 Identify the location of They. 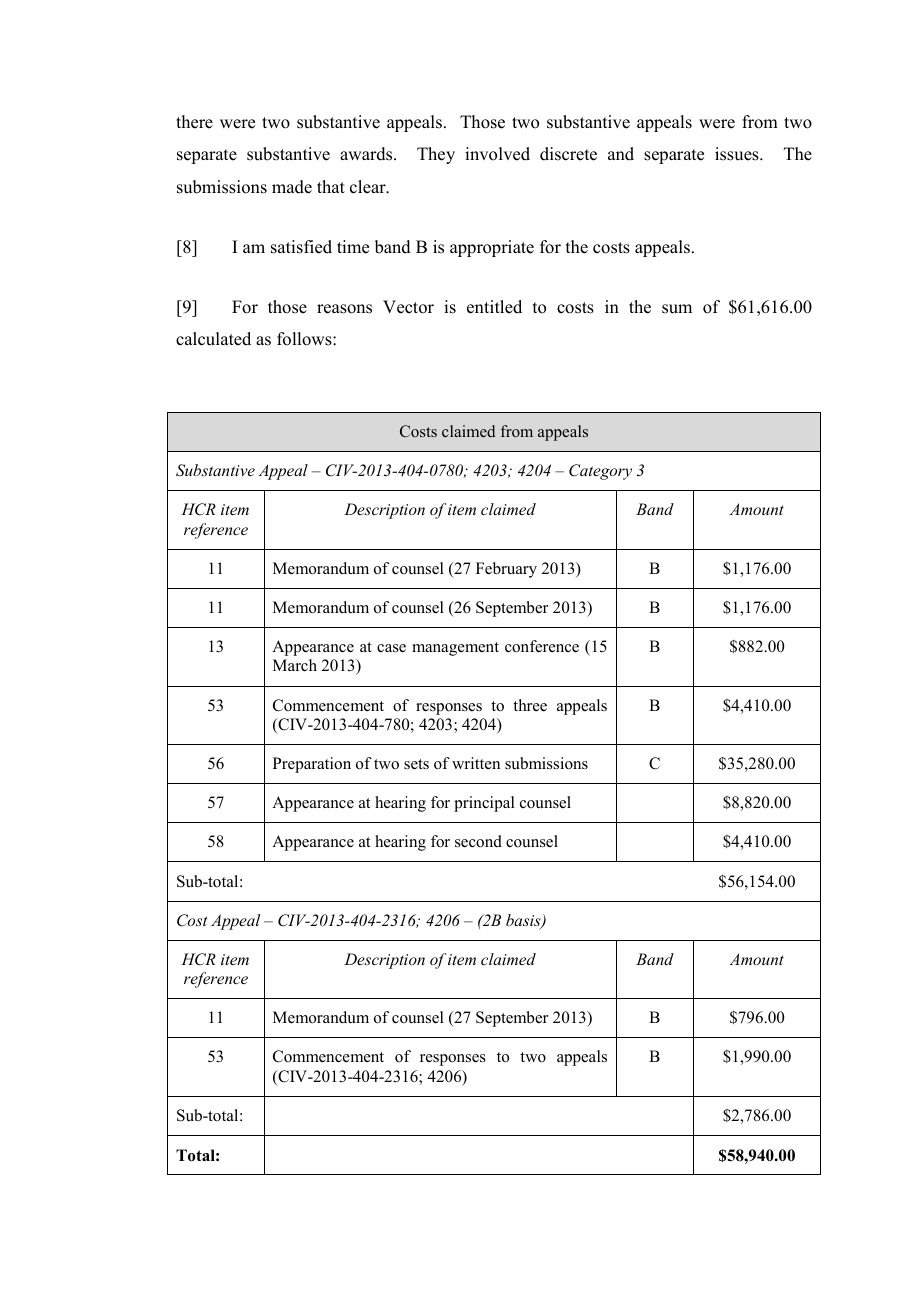
(436, 155).
